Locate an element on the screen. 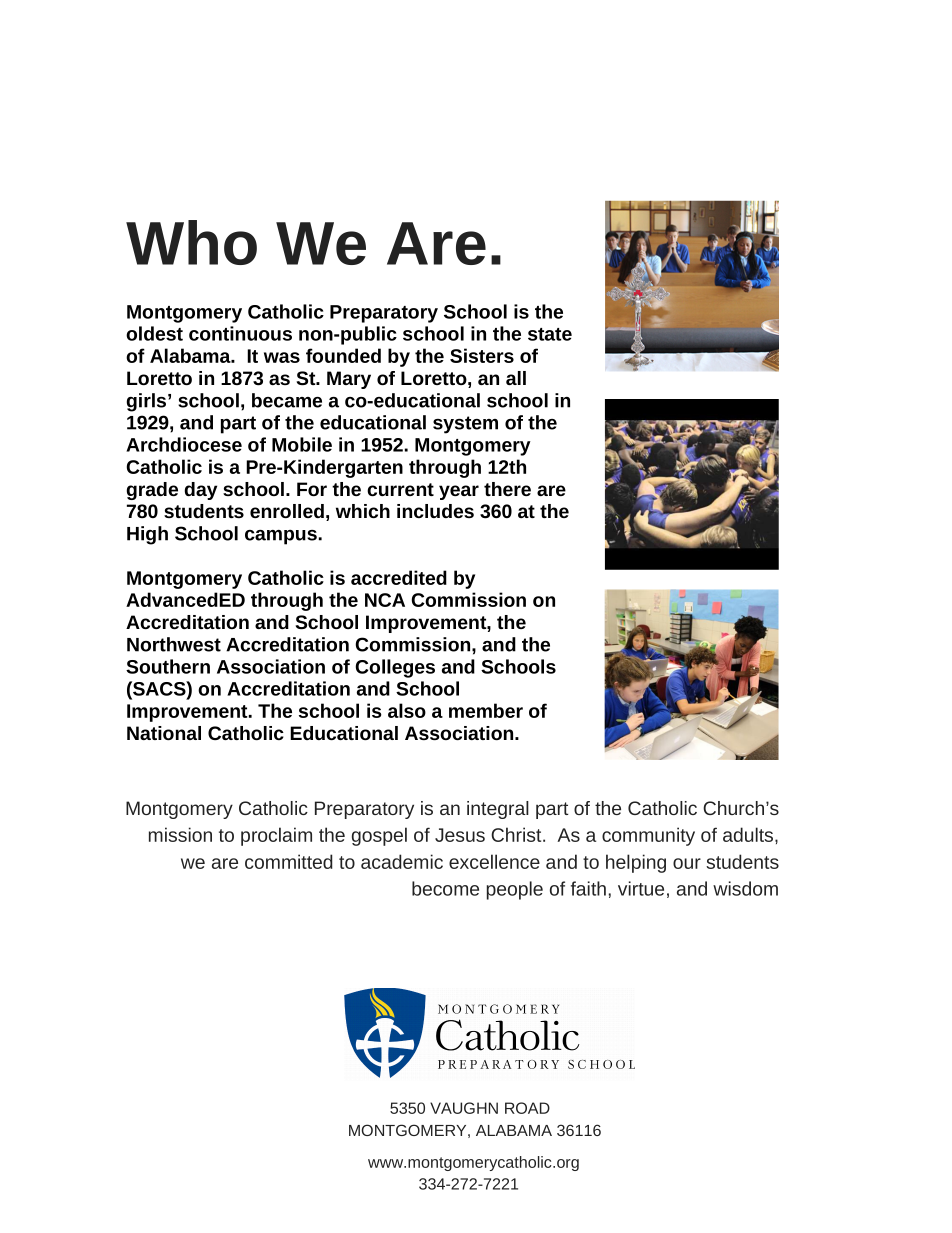 The width and height of the screenshot is (952, 1233). state is located at coordinates (550, 334).
